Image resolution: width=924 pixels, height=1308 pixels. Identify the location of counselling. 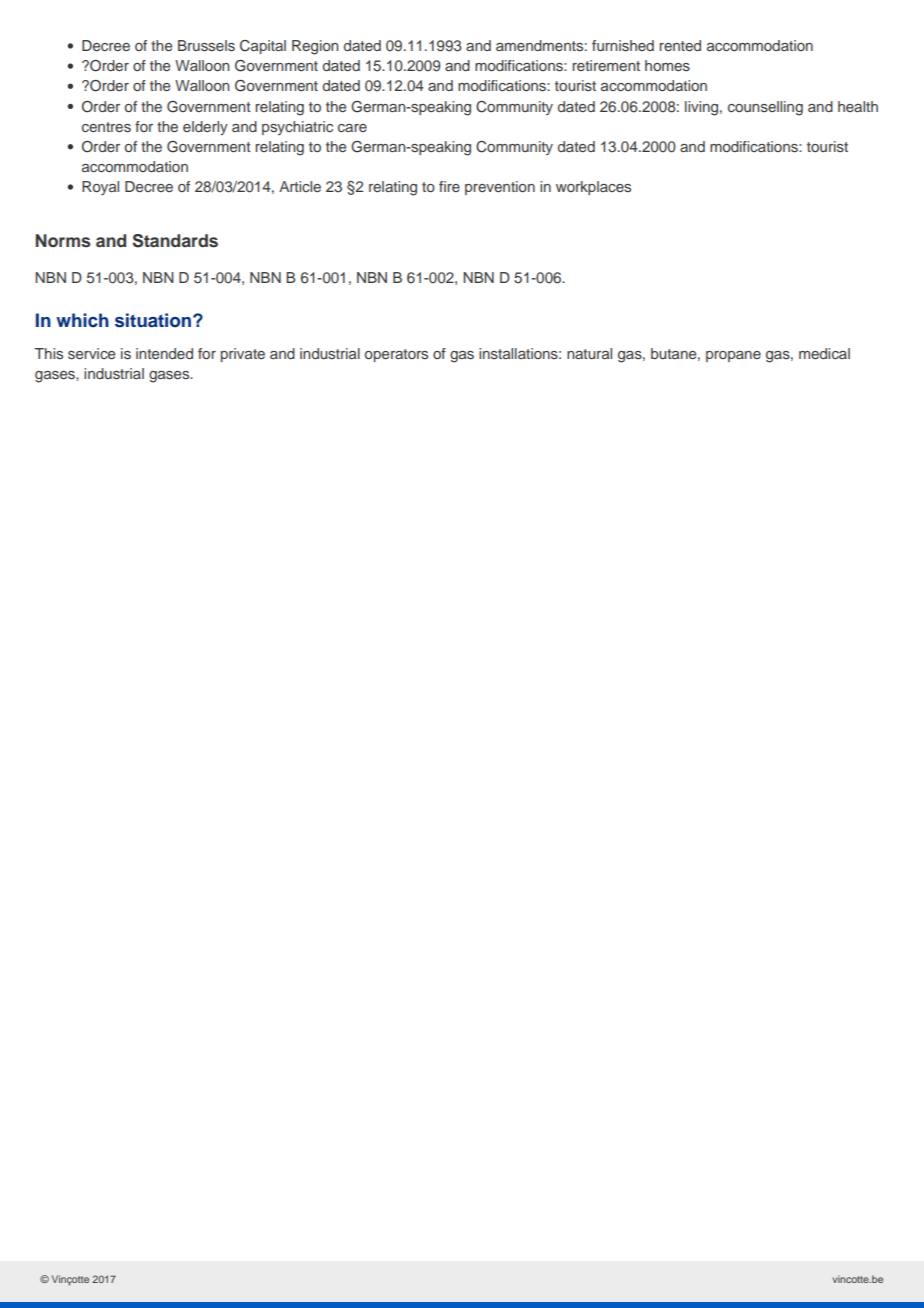
(765, 108).
